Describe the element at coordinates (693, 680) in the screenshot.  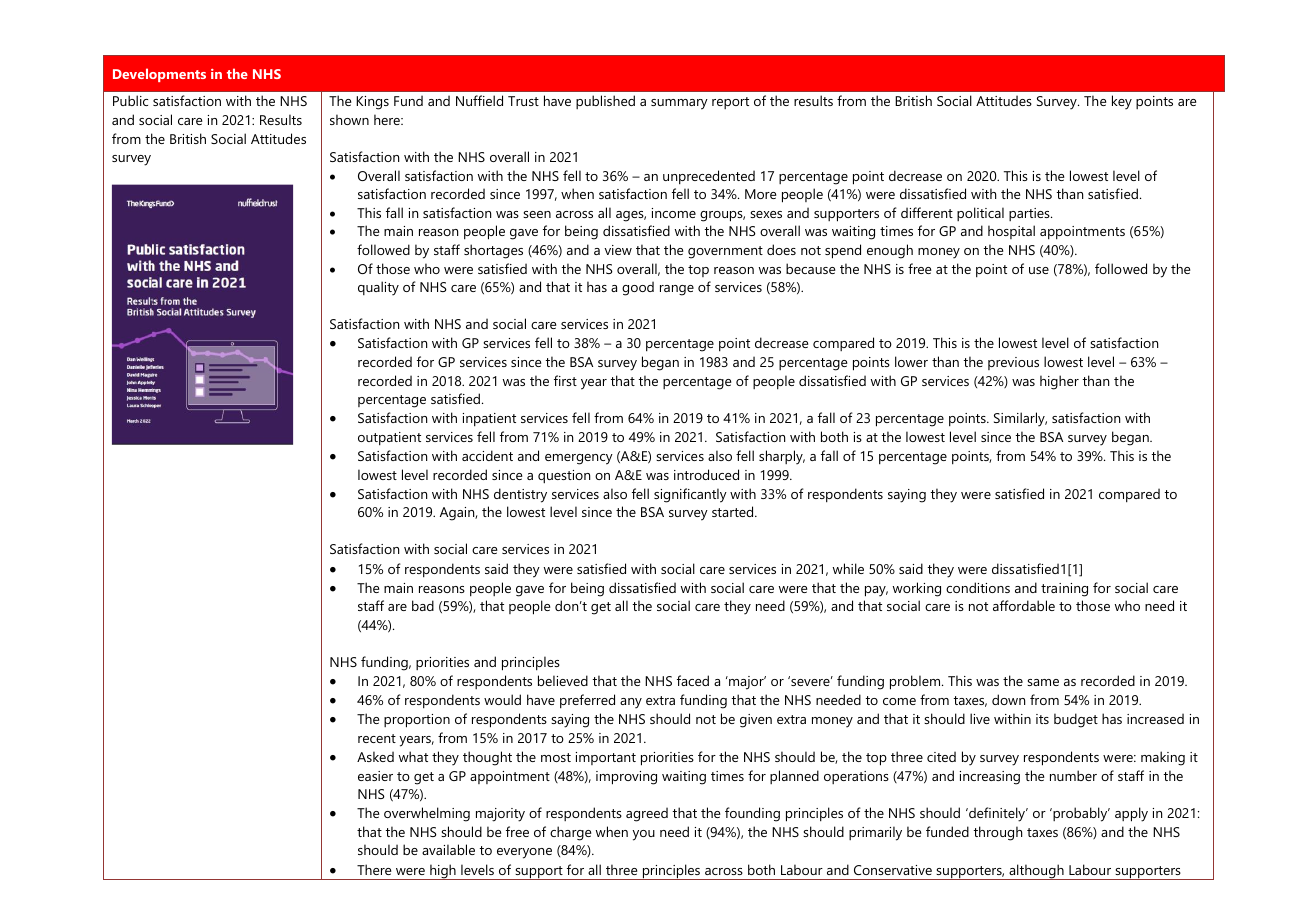
I see `faced` at that location.
